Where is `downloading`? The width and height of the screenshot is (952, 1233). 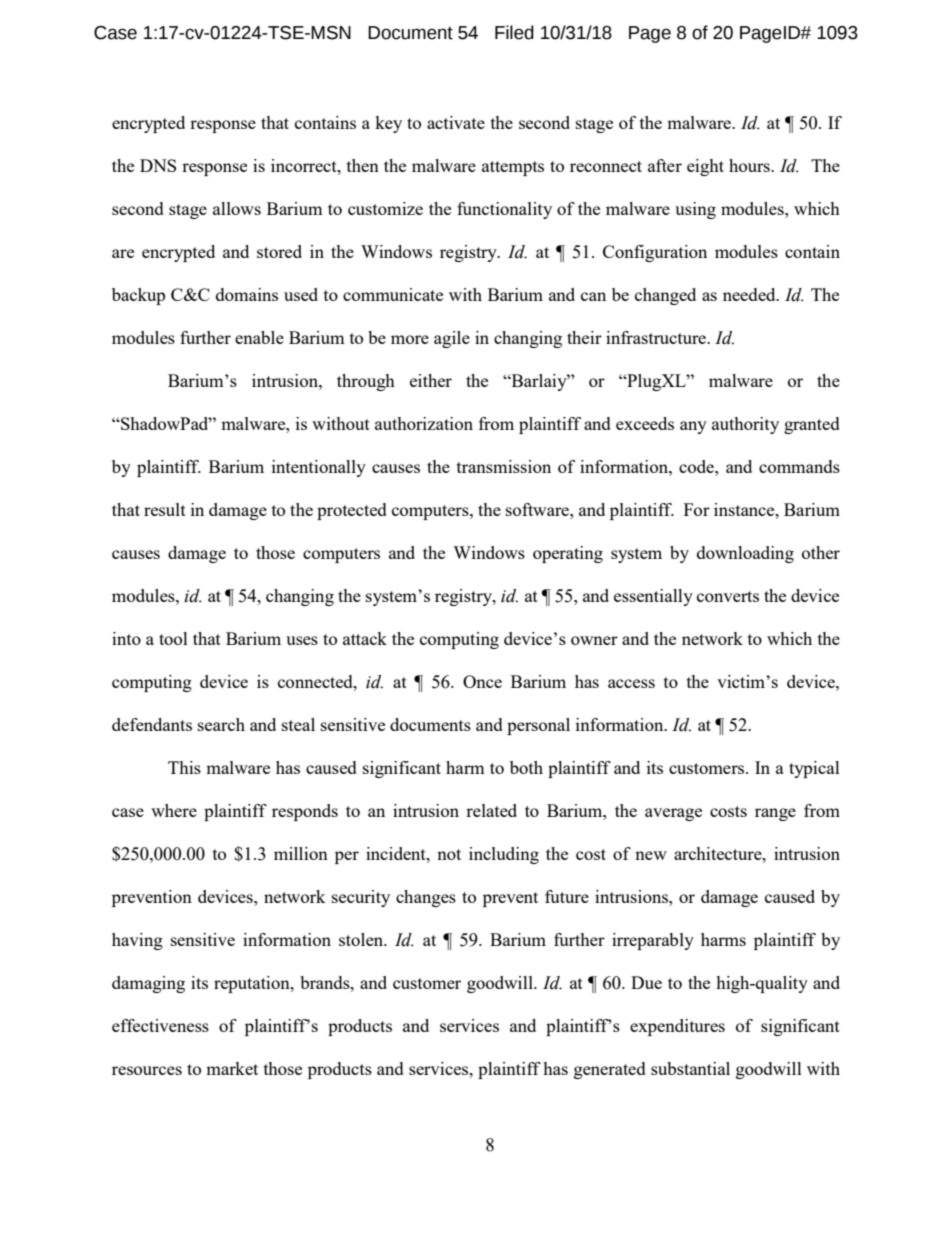 downloading is located at coordinates (745, 554).
